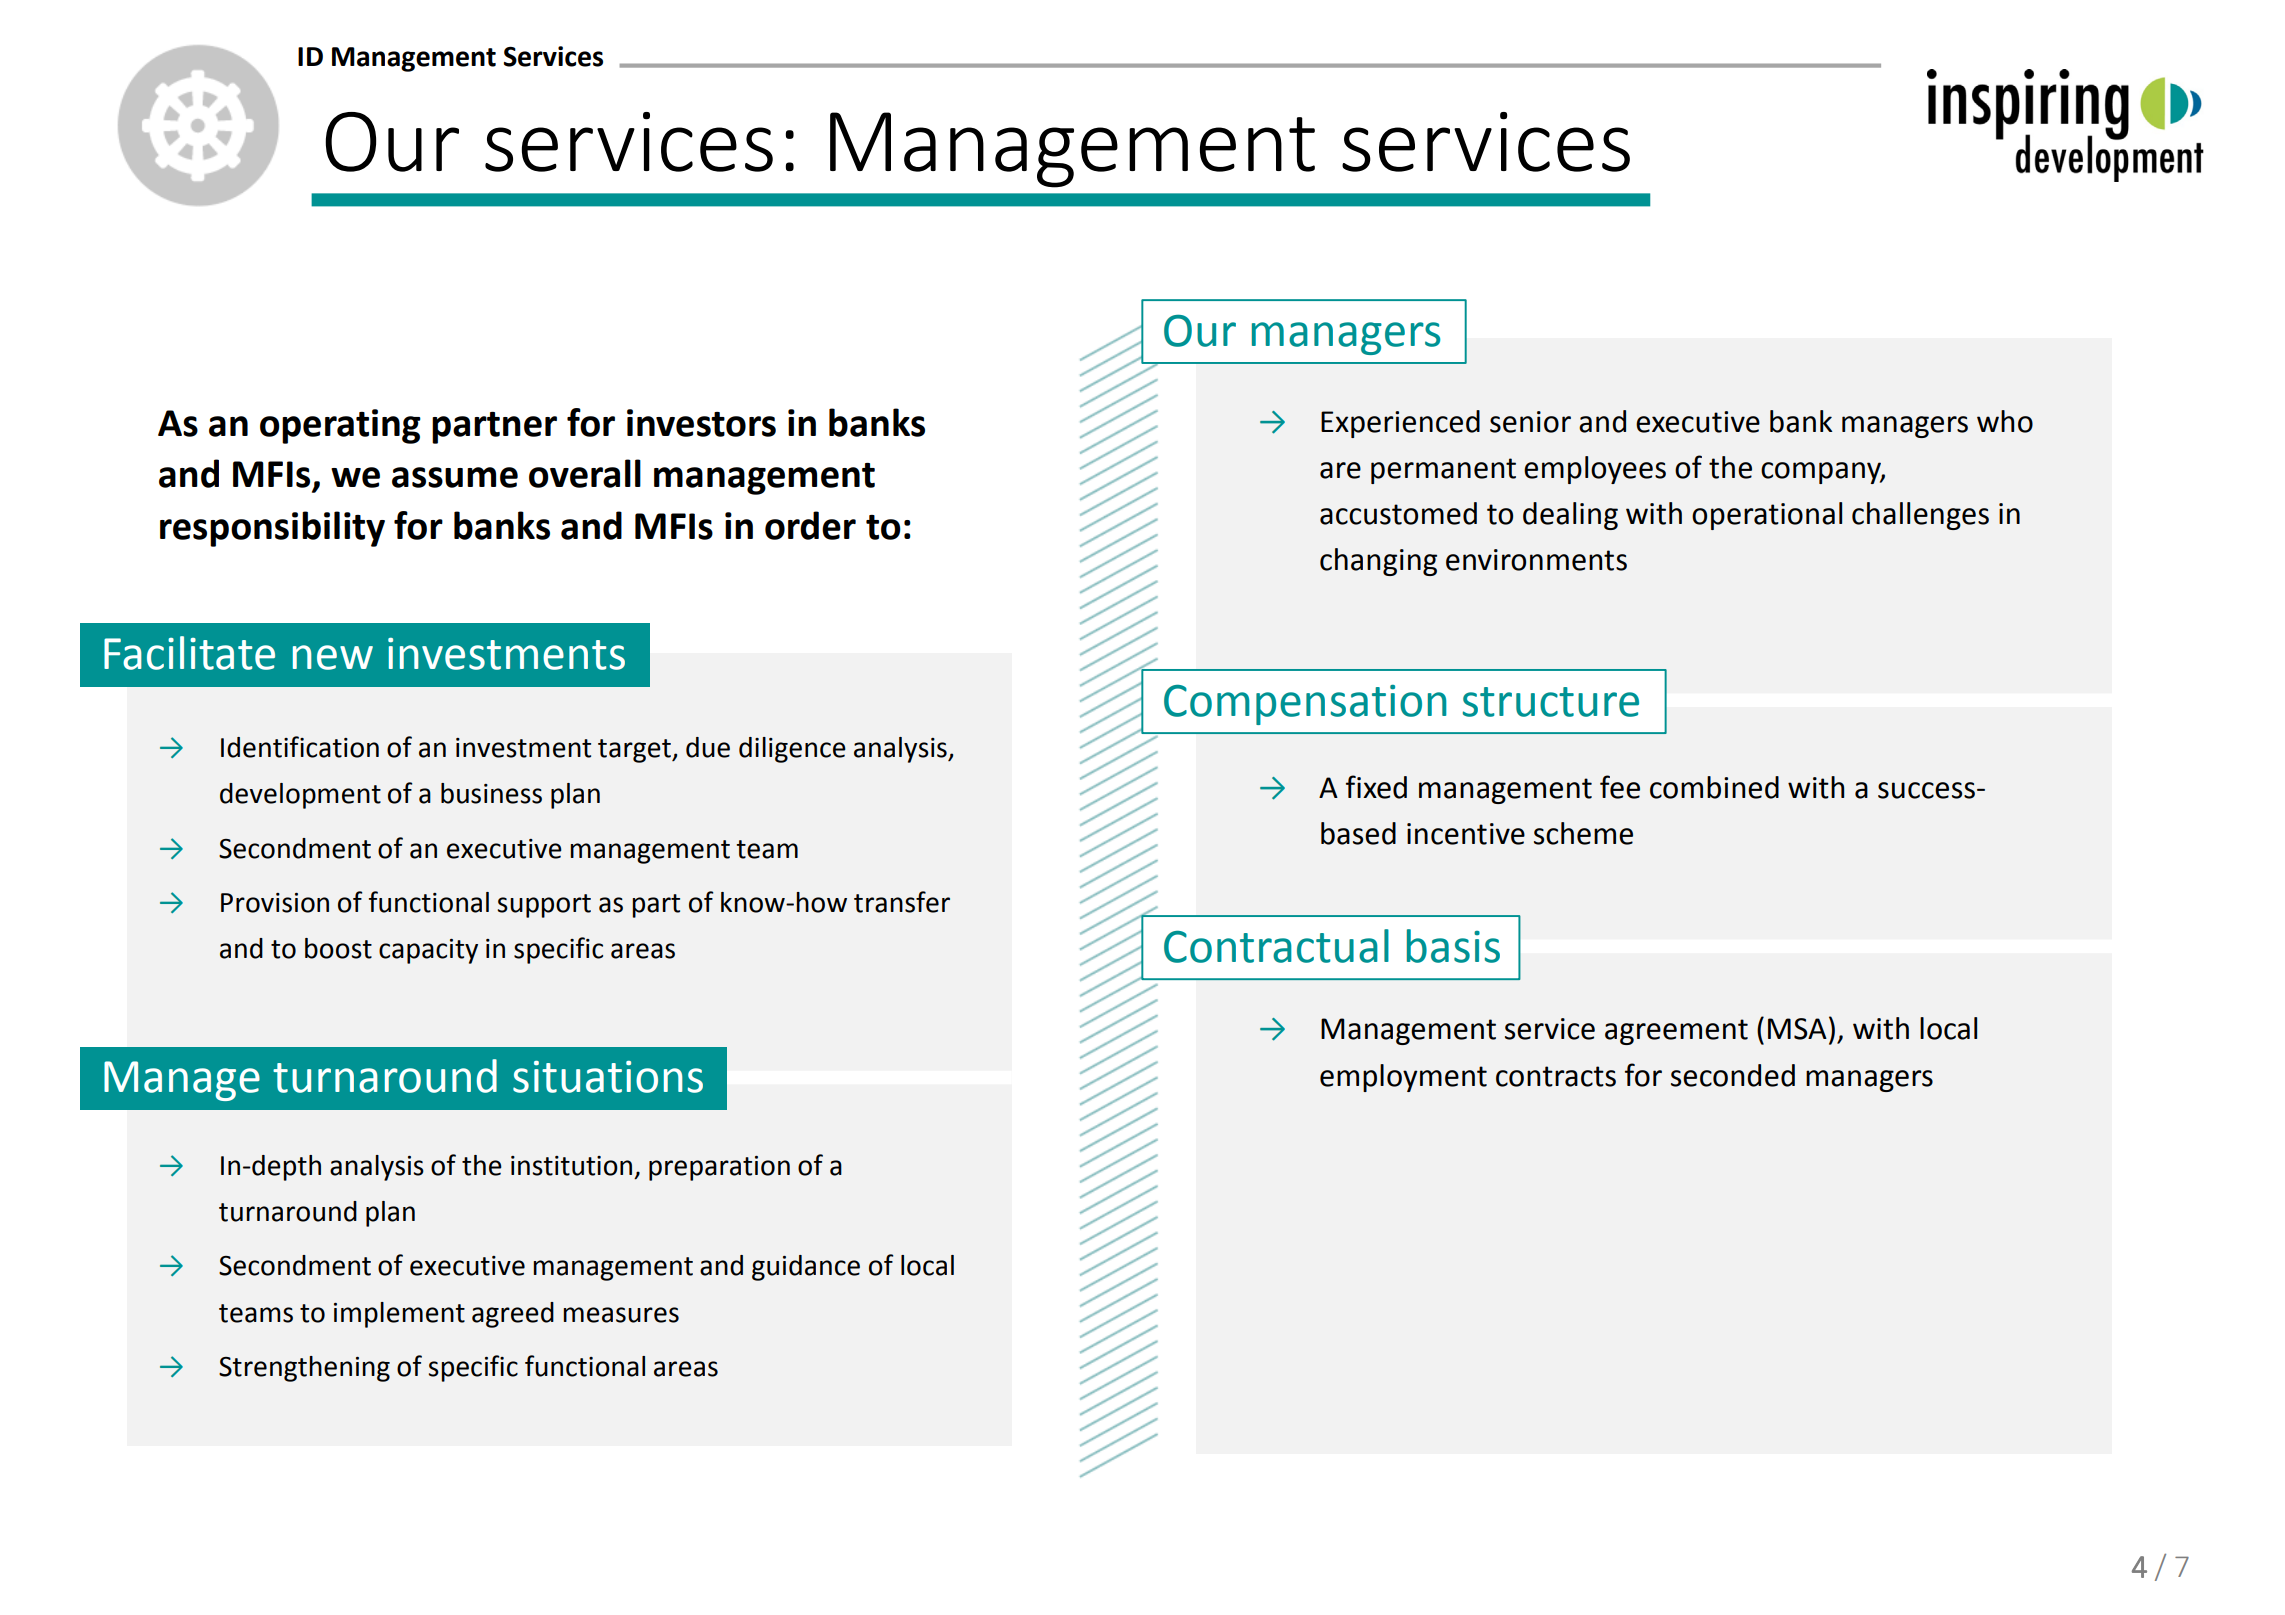 Image resolution: width=2285 pixels, height=1615 pixels. I want to click on combined, so click(1714, 787).
